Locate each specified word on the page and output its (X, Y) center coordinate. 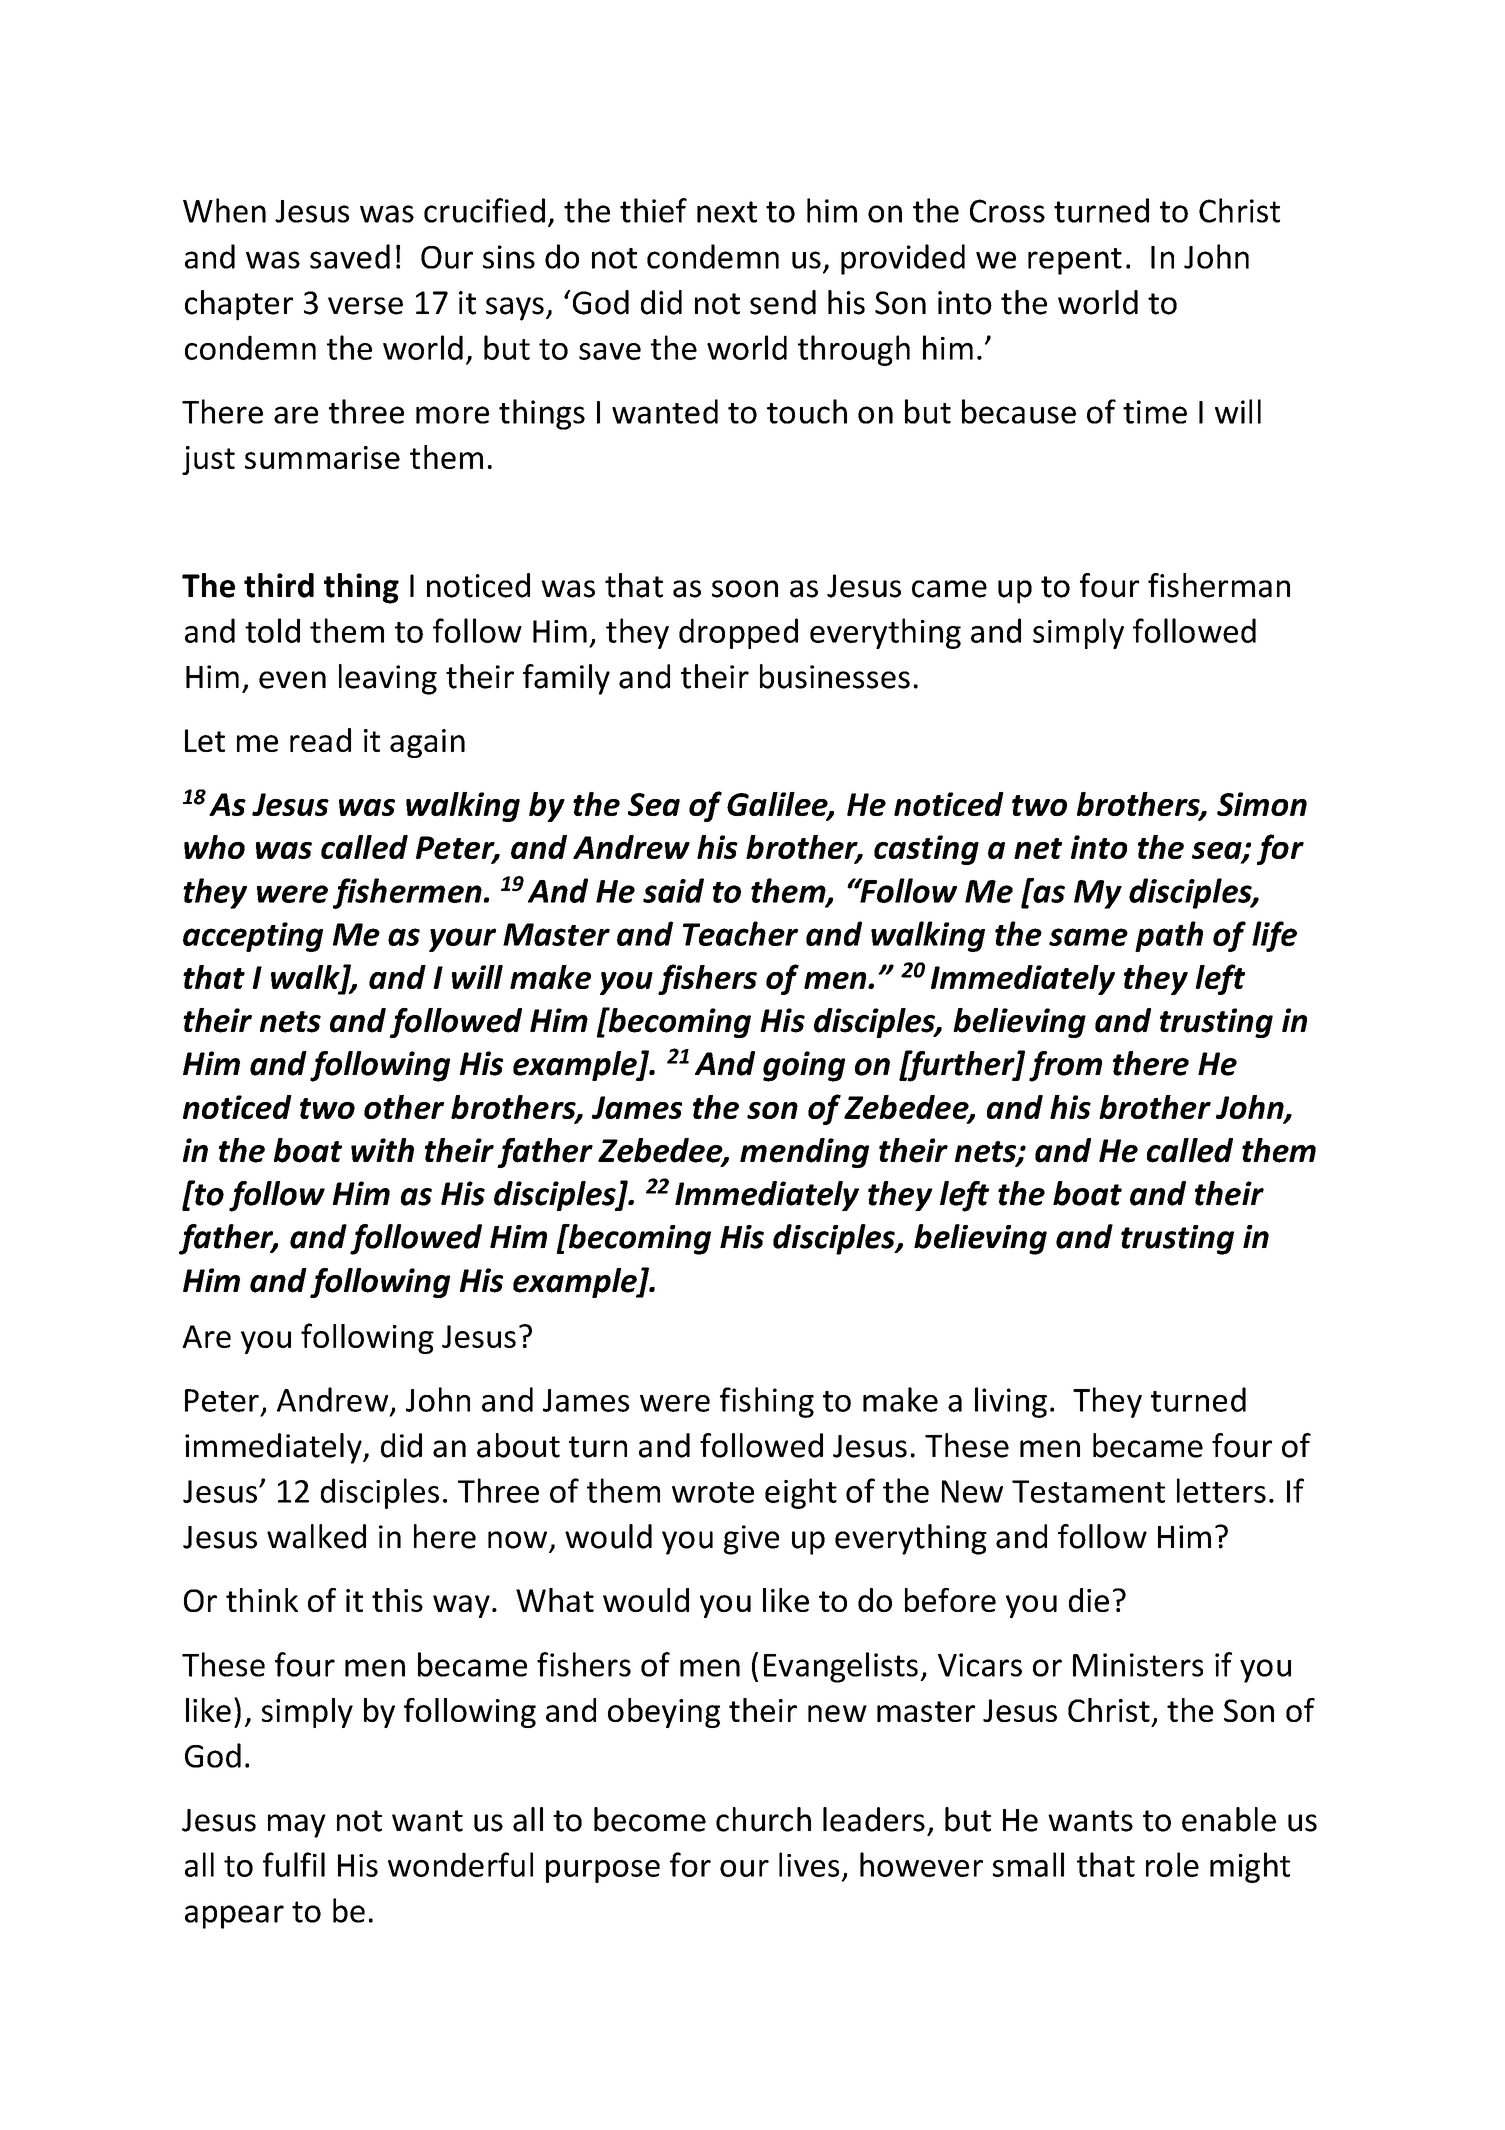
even (292, 680)
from (1065, 1066)
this (397, 1600)
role (1172, 1864)
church (763, 1819)
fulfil (294, 1864)
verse (365, 306)
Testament (1088, 1491)
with (382, 1150)
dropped (738, 633)
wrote (713, 1492)
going (804, 1066)
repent (1075, 261)
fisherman (1219, 585)
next (727, 212)
